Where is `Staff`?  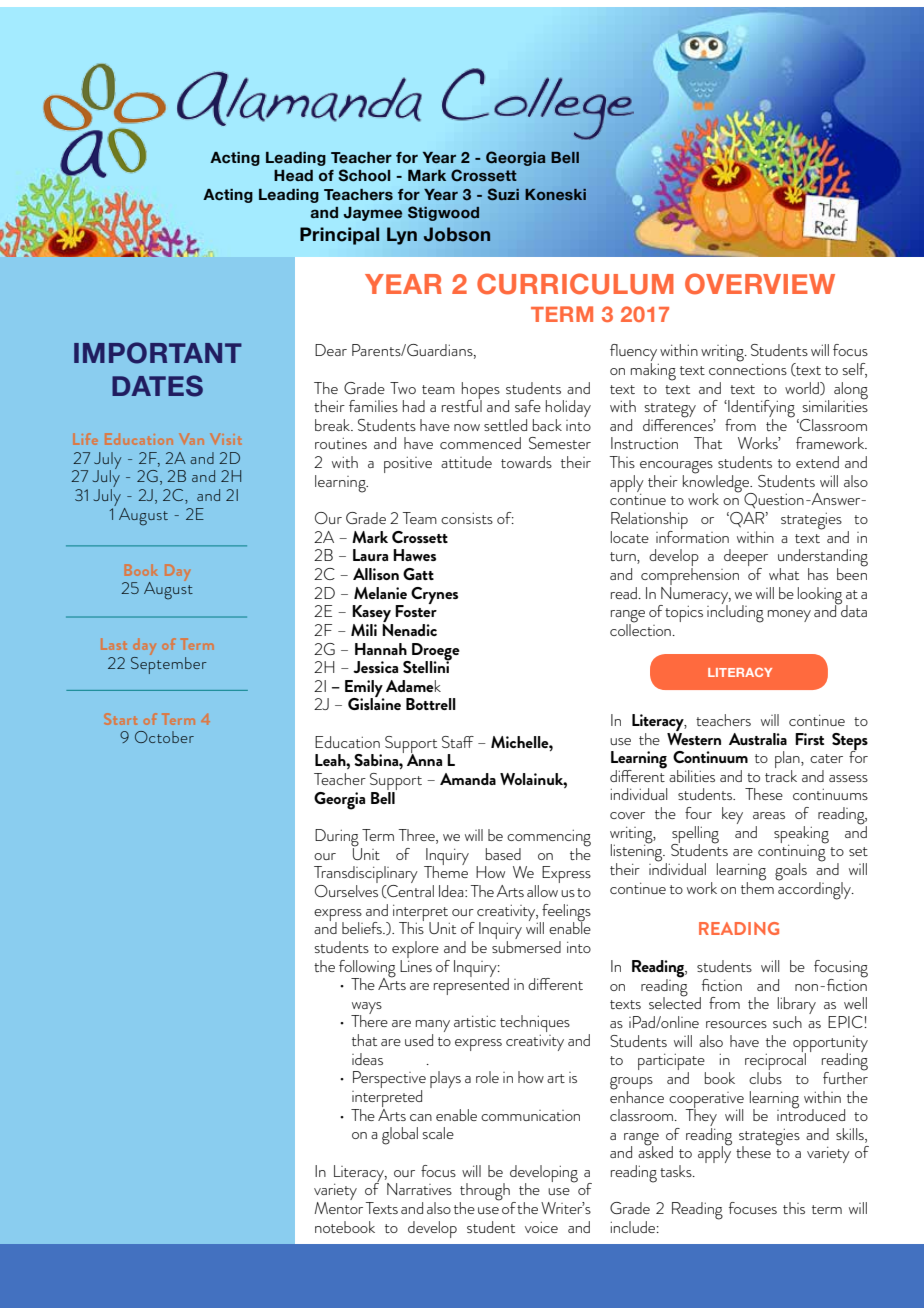
Staff is located at coordinates (458, 742).
